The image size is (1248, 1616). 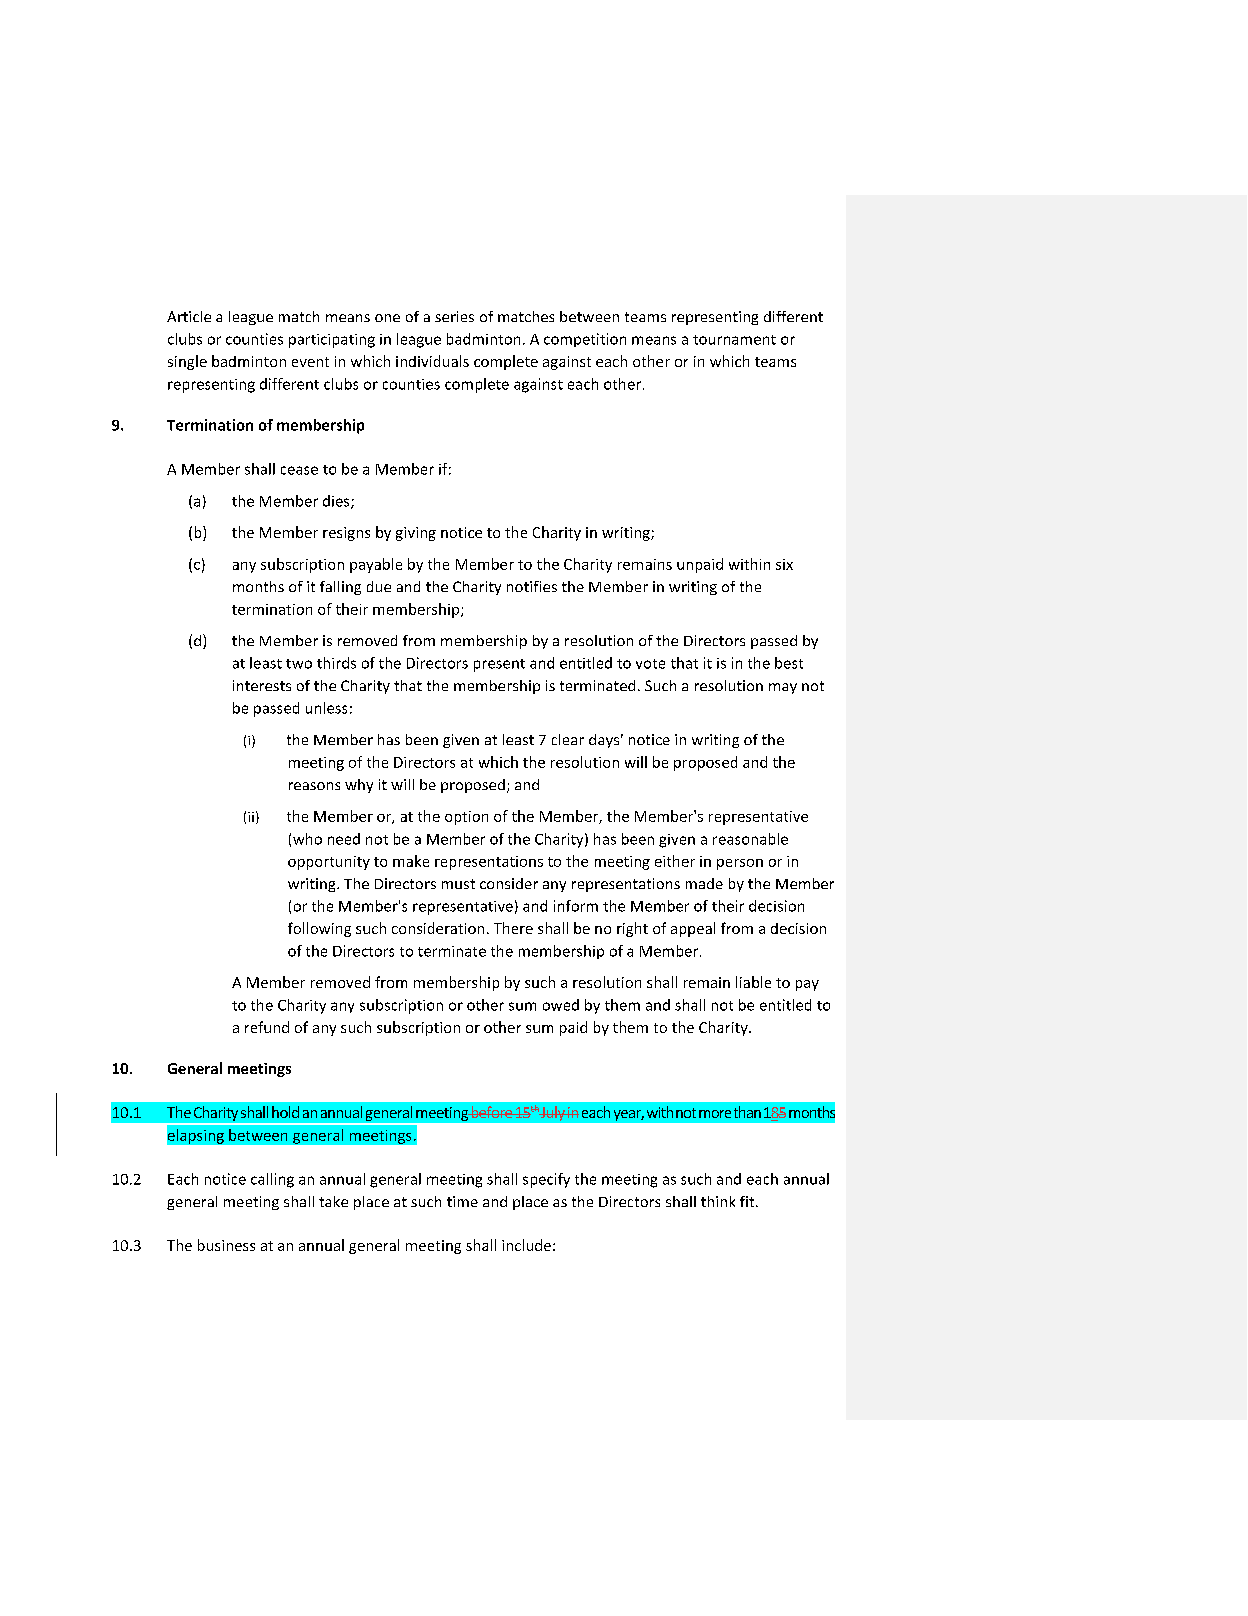 I want to click on option, so click(x=466, y=818).
